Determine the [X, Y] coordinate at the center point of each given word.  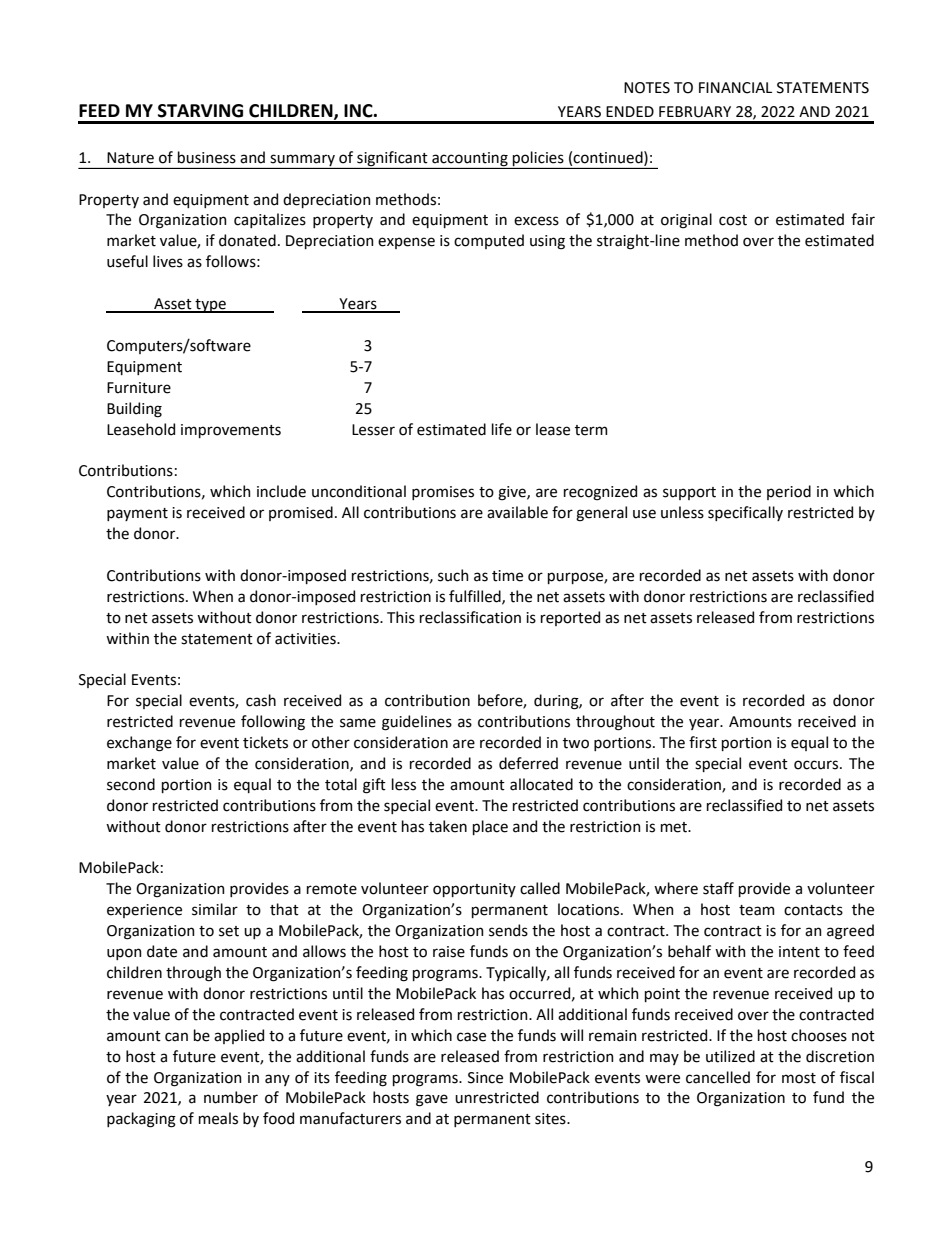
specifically [745, 513]
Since [485, 1078]
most [799, 1078]
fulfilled [476, 597]
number [231, 1097]
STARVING [200, 111]
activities [306, 639]
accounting [470, 159]
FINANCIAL [735, 88]
